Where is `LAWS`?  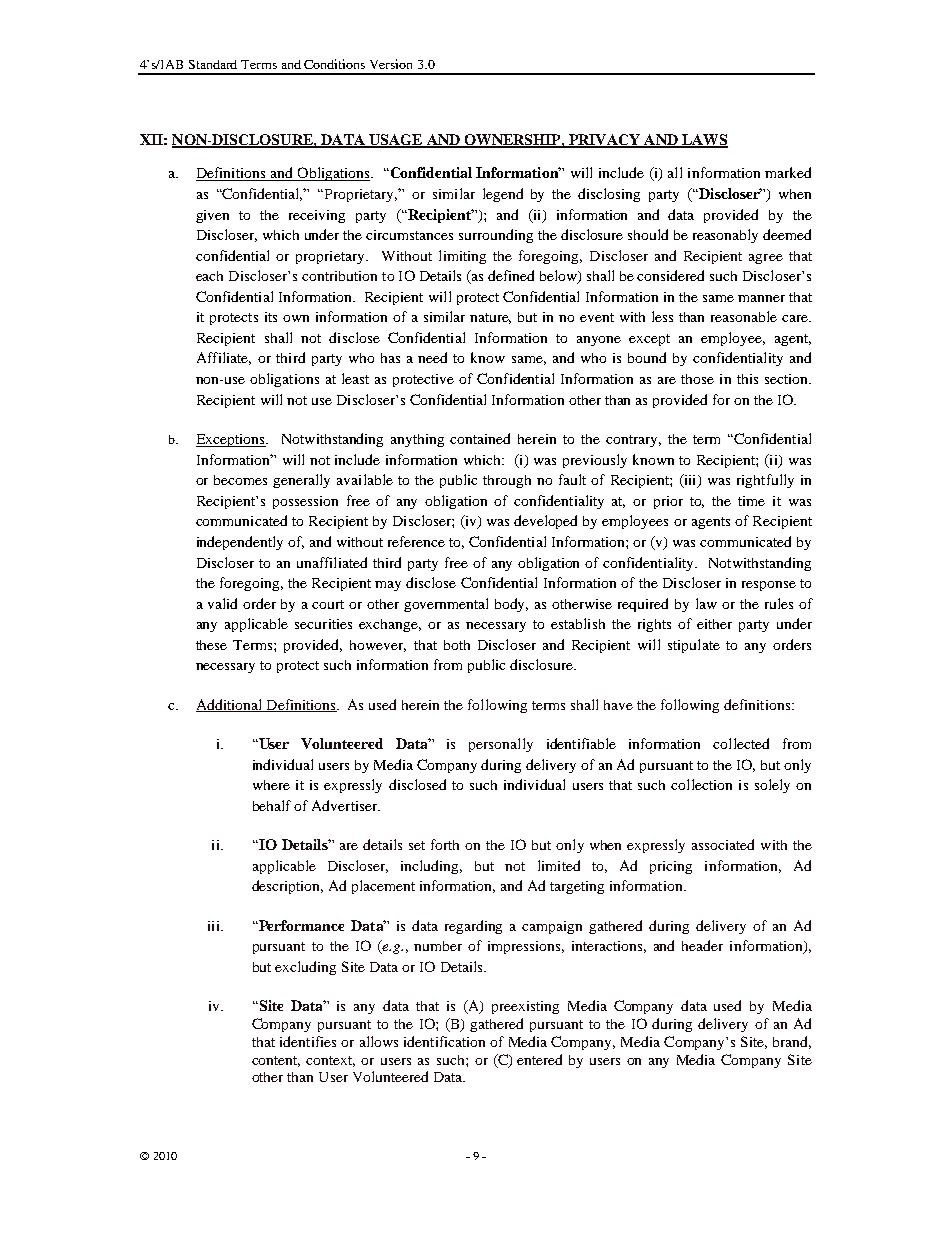
LAWS is located at coordinates (704, 140).
